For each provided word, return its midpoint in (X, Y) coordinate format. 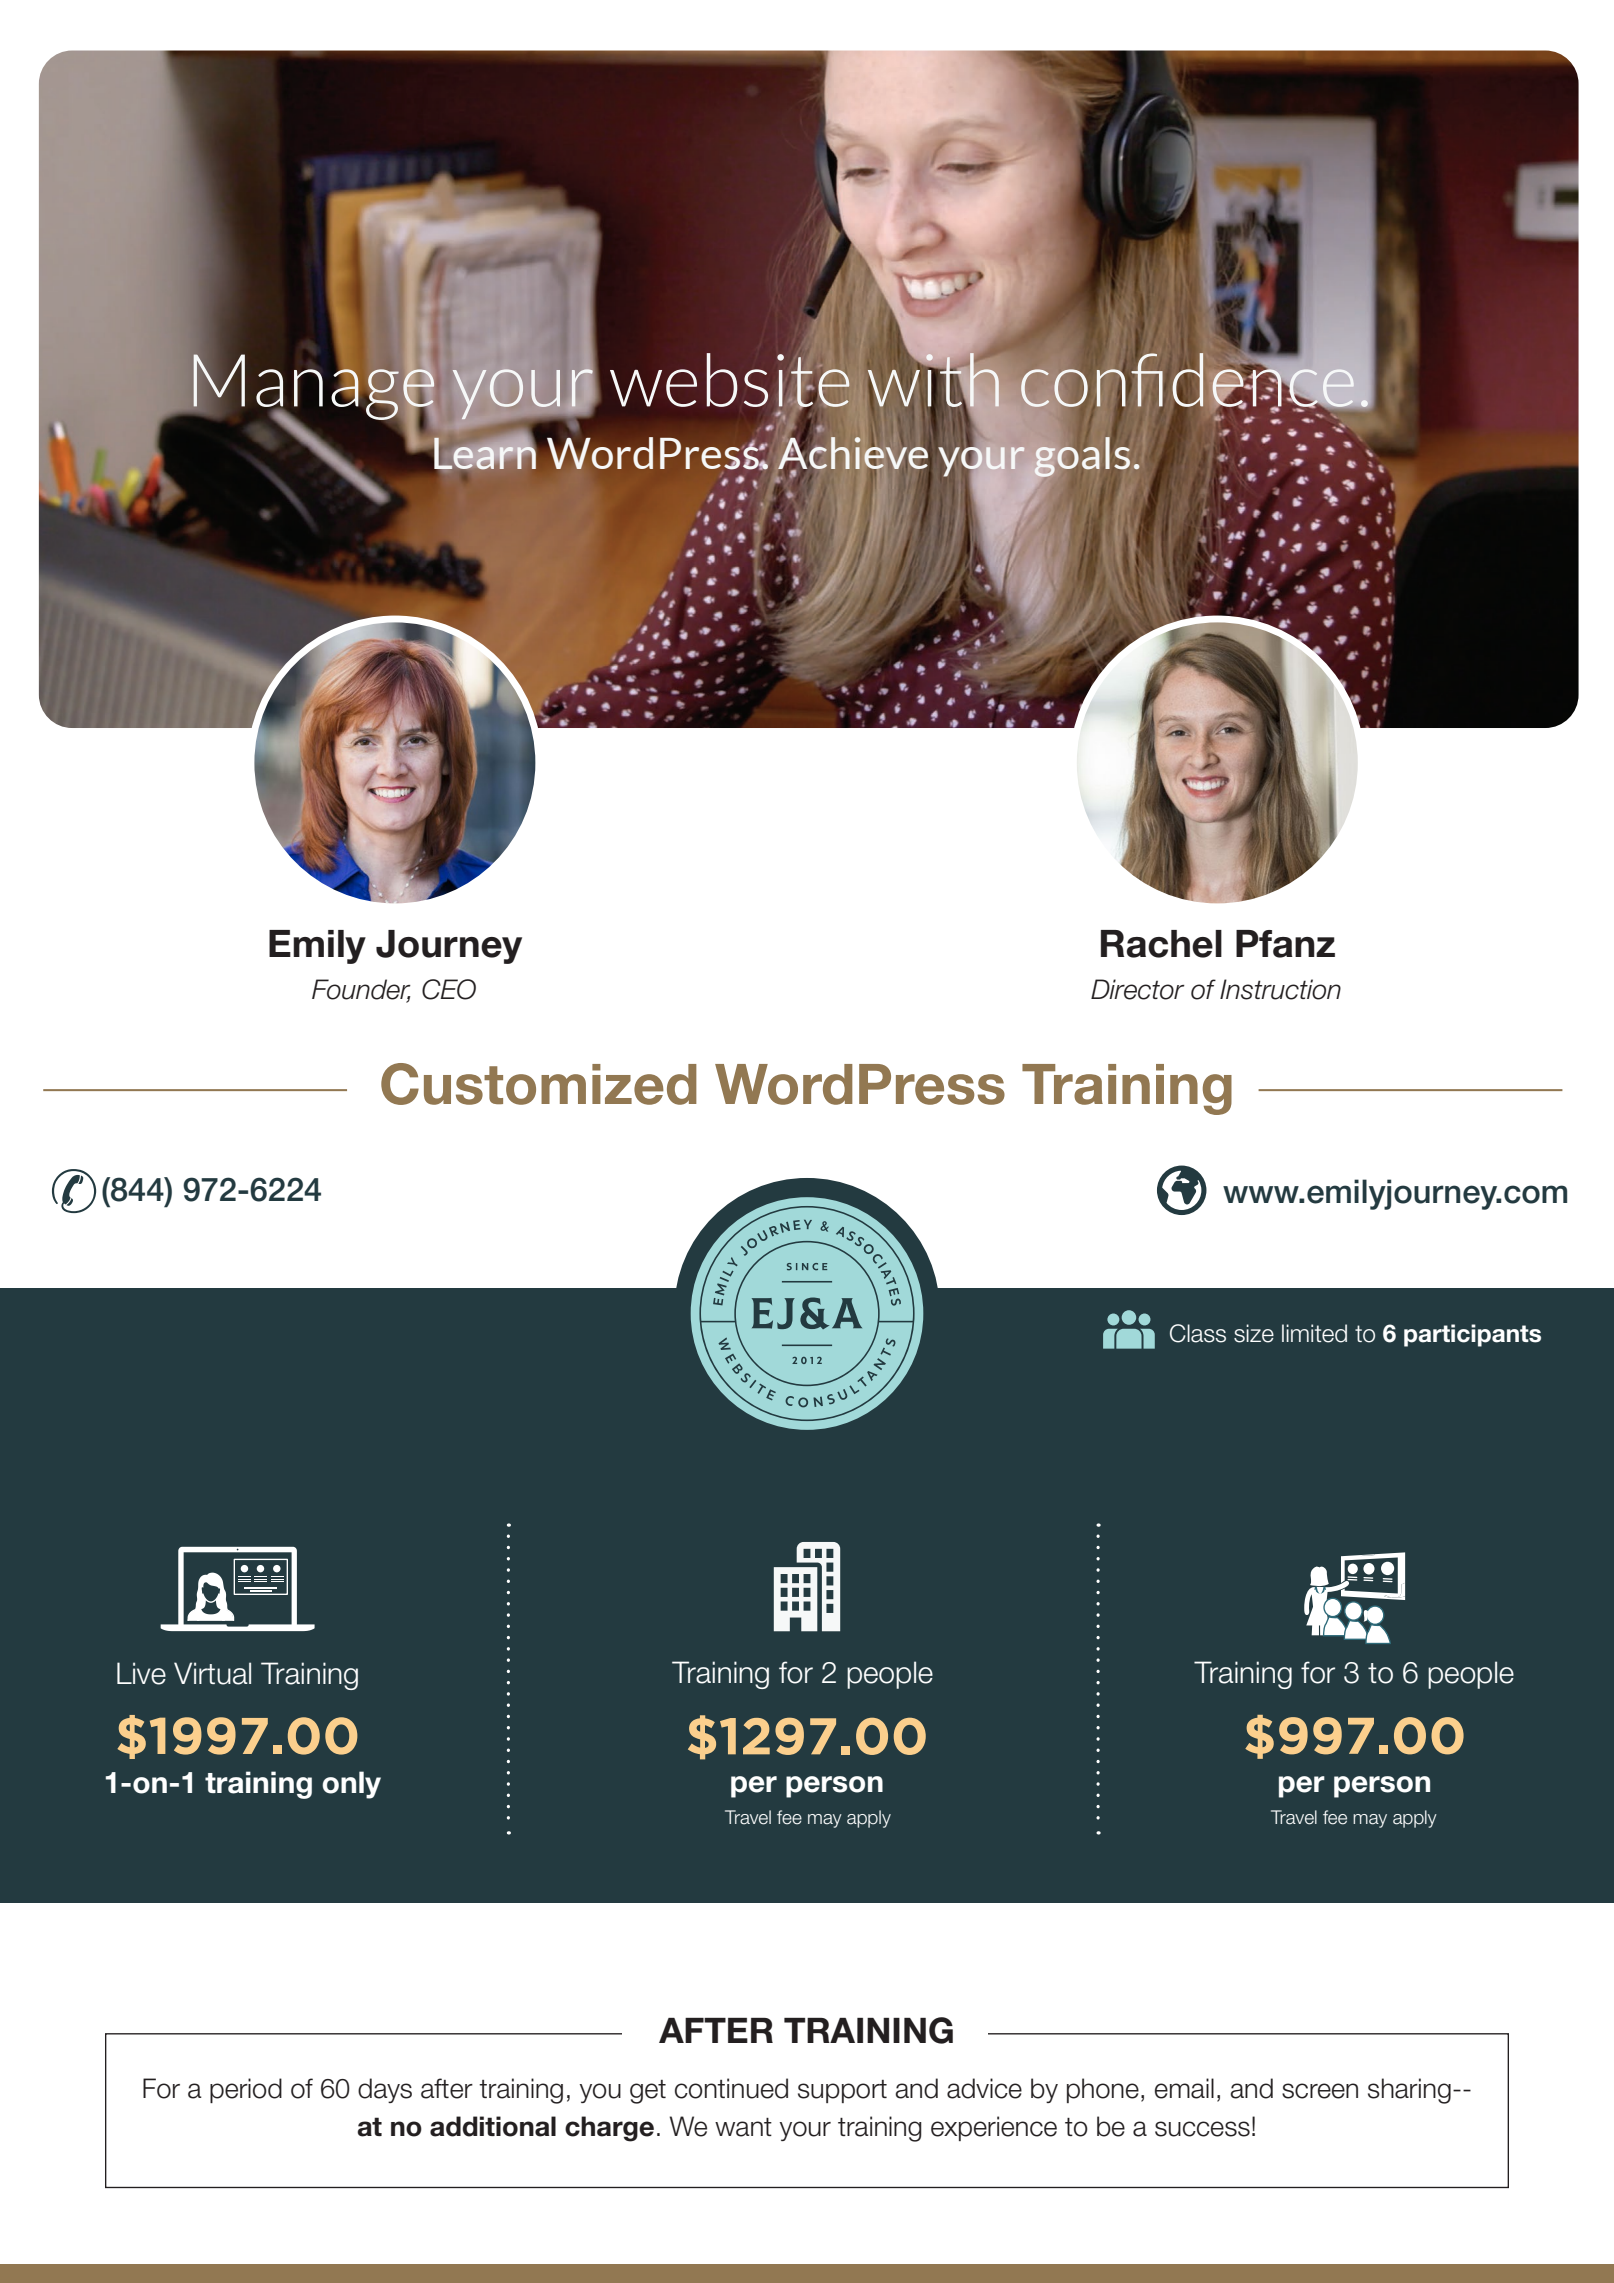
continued (731, 2088)
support (842, 2091)
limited (1314, 1333)
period (246, 2090)
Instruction (1280, 989)
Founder (361, 990)
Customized (539, 1084)
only (351, 1785)
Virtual (212, 1673)
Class (1198, 1333)
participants (1472, 1335)
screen (1320, 2091)
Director (1138, 989)
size (1254, 1333)
